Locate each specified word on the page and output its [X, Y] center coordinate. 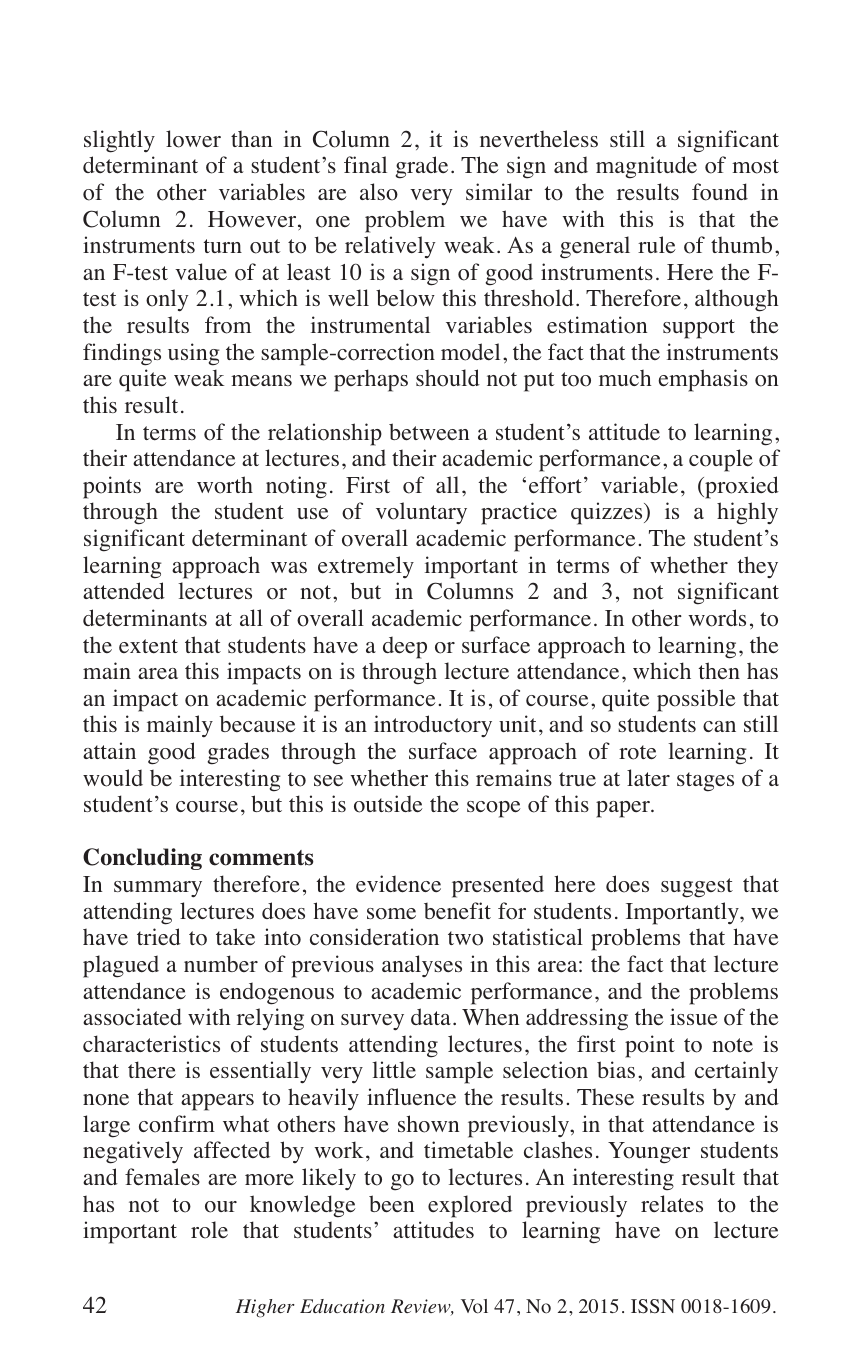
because [258, 724]
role [209, 1230]
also [379, 192]
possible [696, 700]
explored [470, 1206]
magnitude [646, 167]
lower [193, 139]
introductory [433, 726]
